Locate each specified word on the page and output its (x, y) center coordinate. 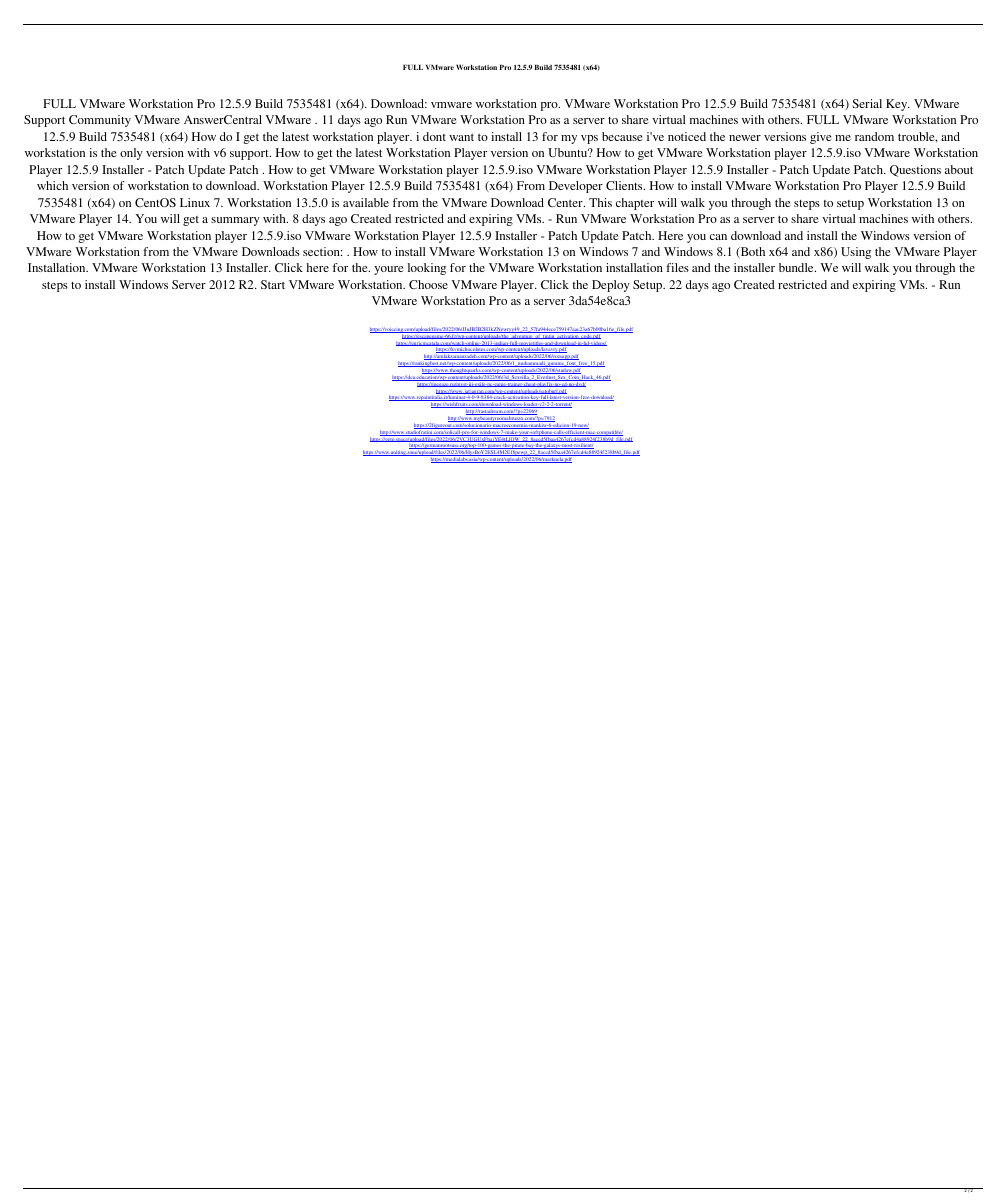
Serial (867, 103)
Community (100, 121)
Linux (195, 202)
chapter (635, 204)
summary (235, 221)
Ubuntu (569, 152)
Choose (428, 284)
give (821, 138)
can (718, 237)
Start (273, 284)
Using (856, 253)
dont (434, 136)
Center (566, 202)
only (131, 154)
